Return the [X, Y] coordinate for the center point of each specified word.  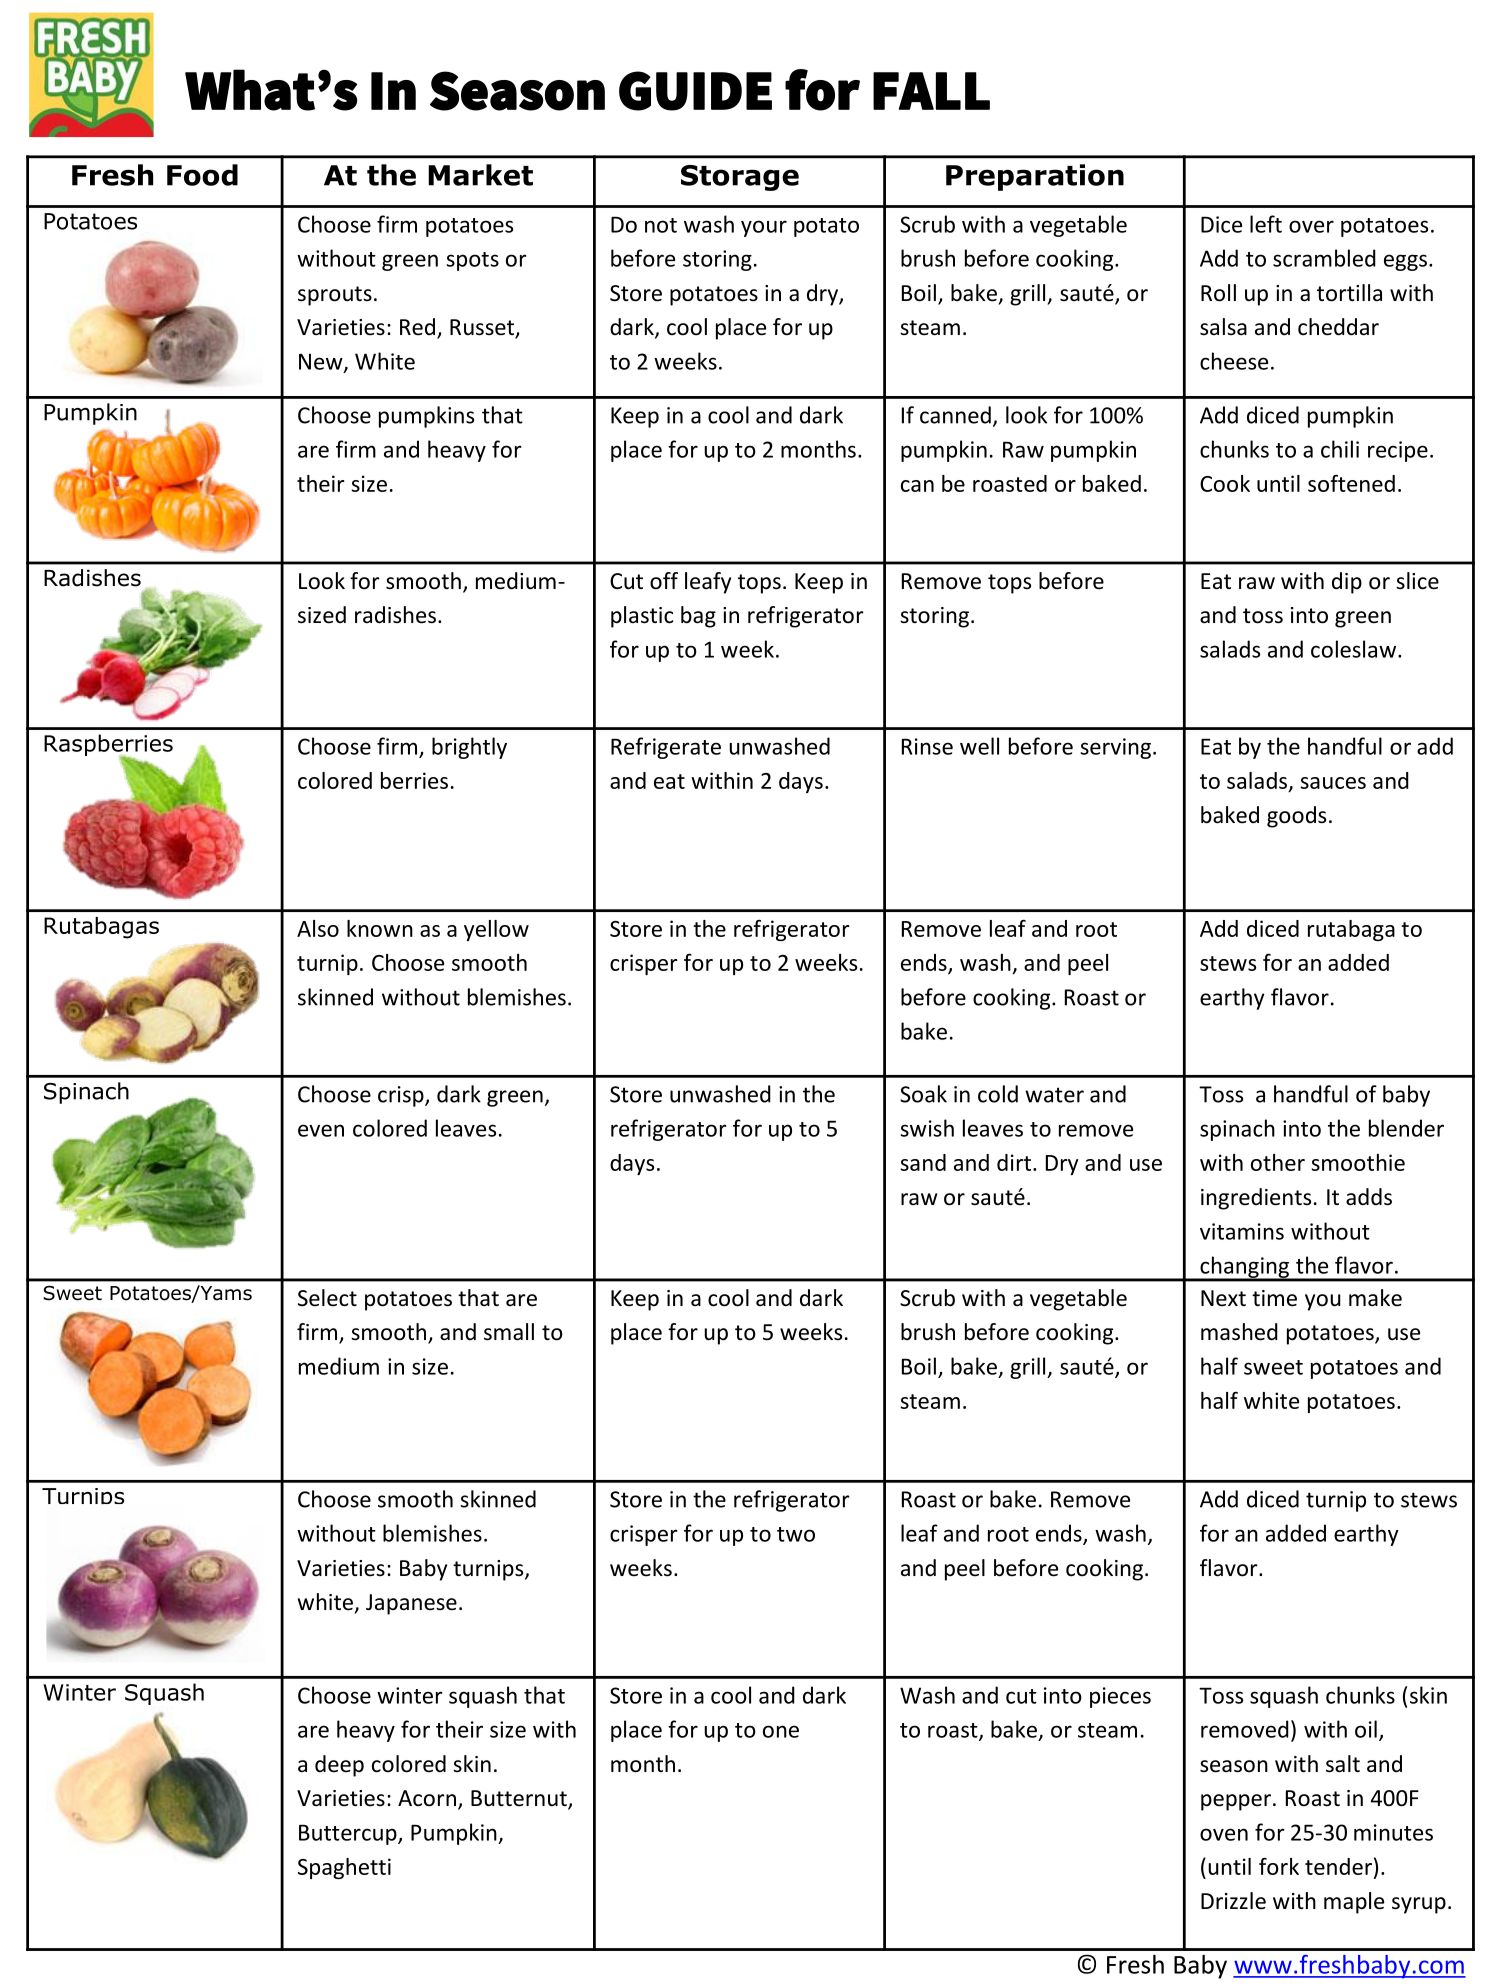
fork [1279, 1866]
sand [923, 1162]
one [781, 1731]
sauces [1333, 783]
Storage [740, 178]
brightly [469, 748]
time [1274, 1298]
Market [480, 175]
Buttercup [349, 1834]
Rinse [927, 746]
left [1266, 224]
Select [327, 1298]
